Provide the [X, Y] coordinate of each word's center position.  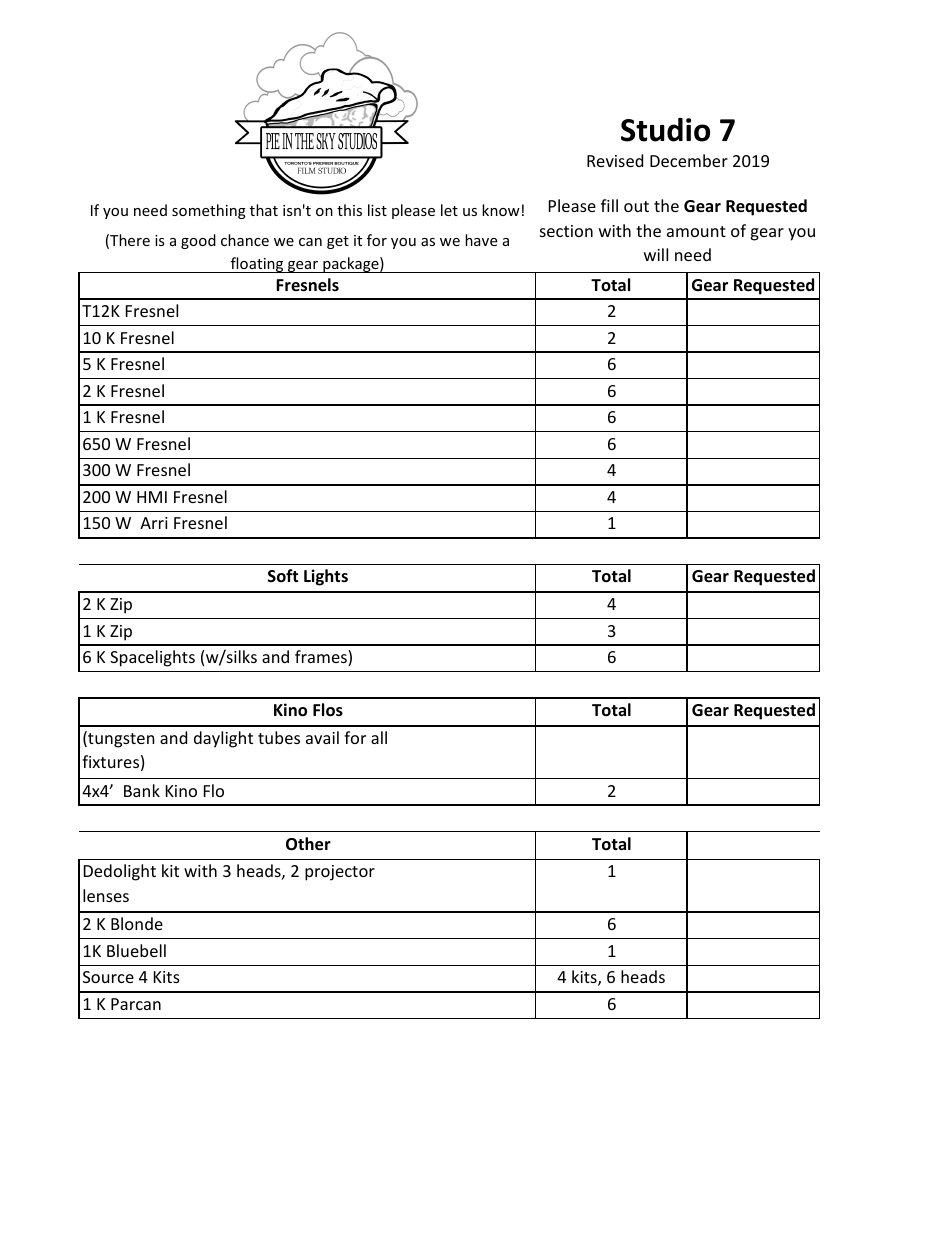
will [656, 254]
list [377, 210]
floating [257, 265]
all [379, 737]
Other [308, 844]
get [338, 242]
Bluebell [136, 950]
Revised [615, 160]
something [209, 211]
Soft [283, 576]
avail [322, 737]
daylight [223, 739]
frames [322, 658]
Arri [154, 523]
